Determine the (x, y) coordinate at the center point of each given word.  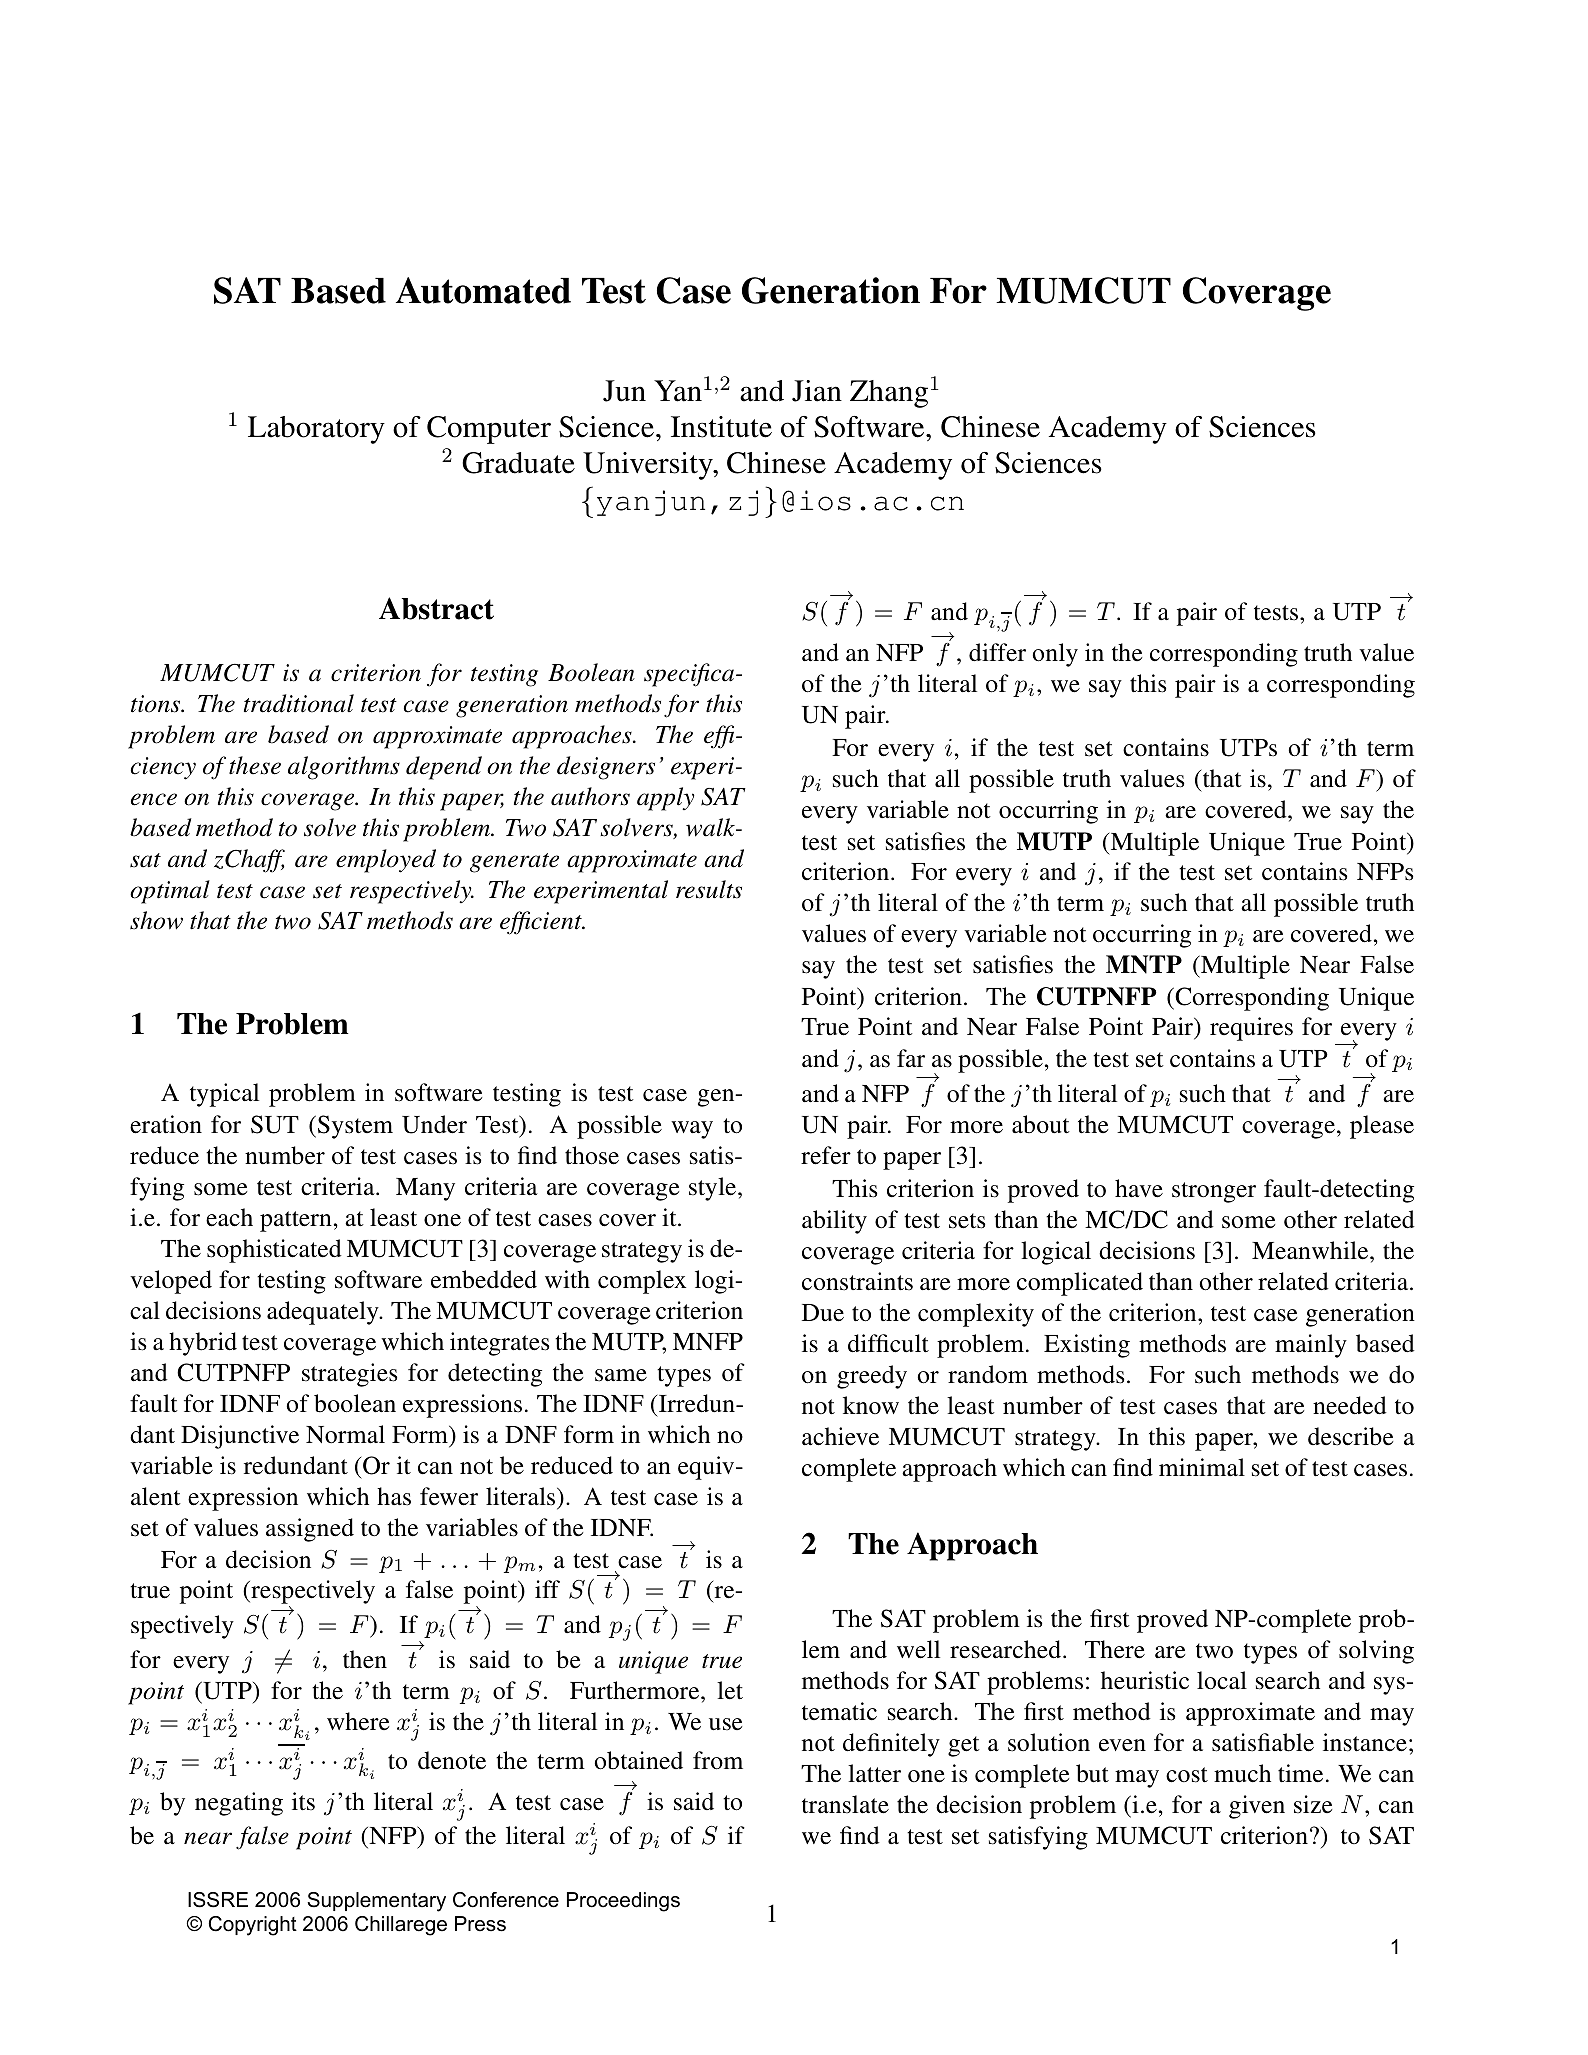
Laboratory (316, 430)
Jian (817, 391)
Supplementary (376, 1902)
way (692, 1130)
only (1055, 655)
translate (845, 1804)
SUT (275, 1124)
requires (1251, 1029)
